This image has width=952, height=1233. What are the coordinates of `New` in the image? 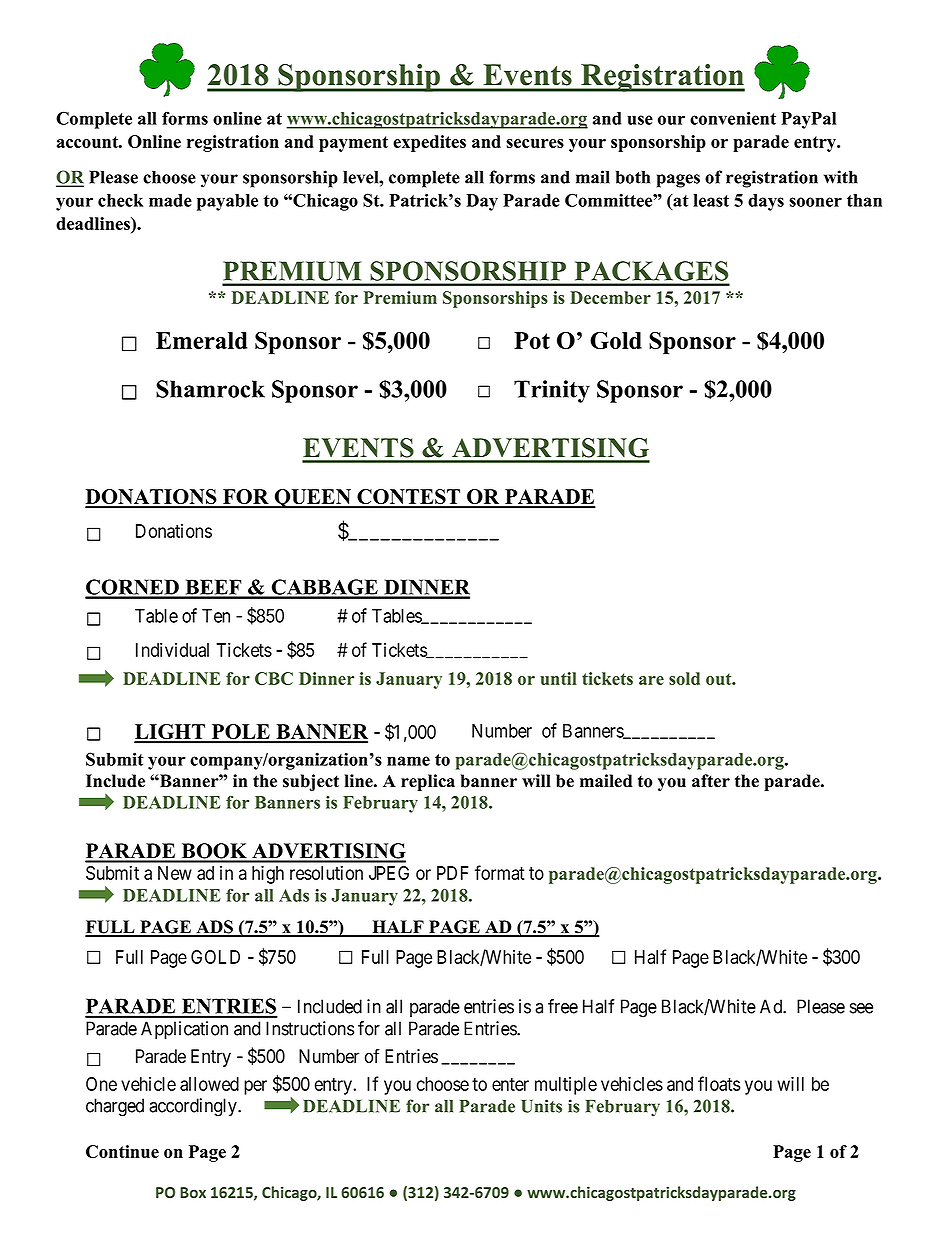 It's located at (175, 873).
